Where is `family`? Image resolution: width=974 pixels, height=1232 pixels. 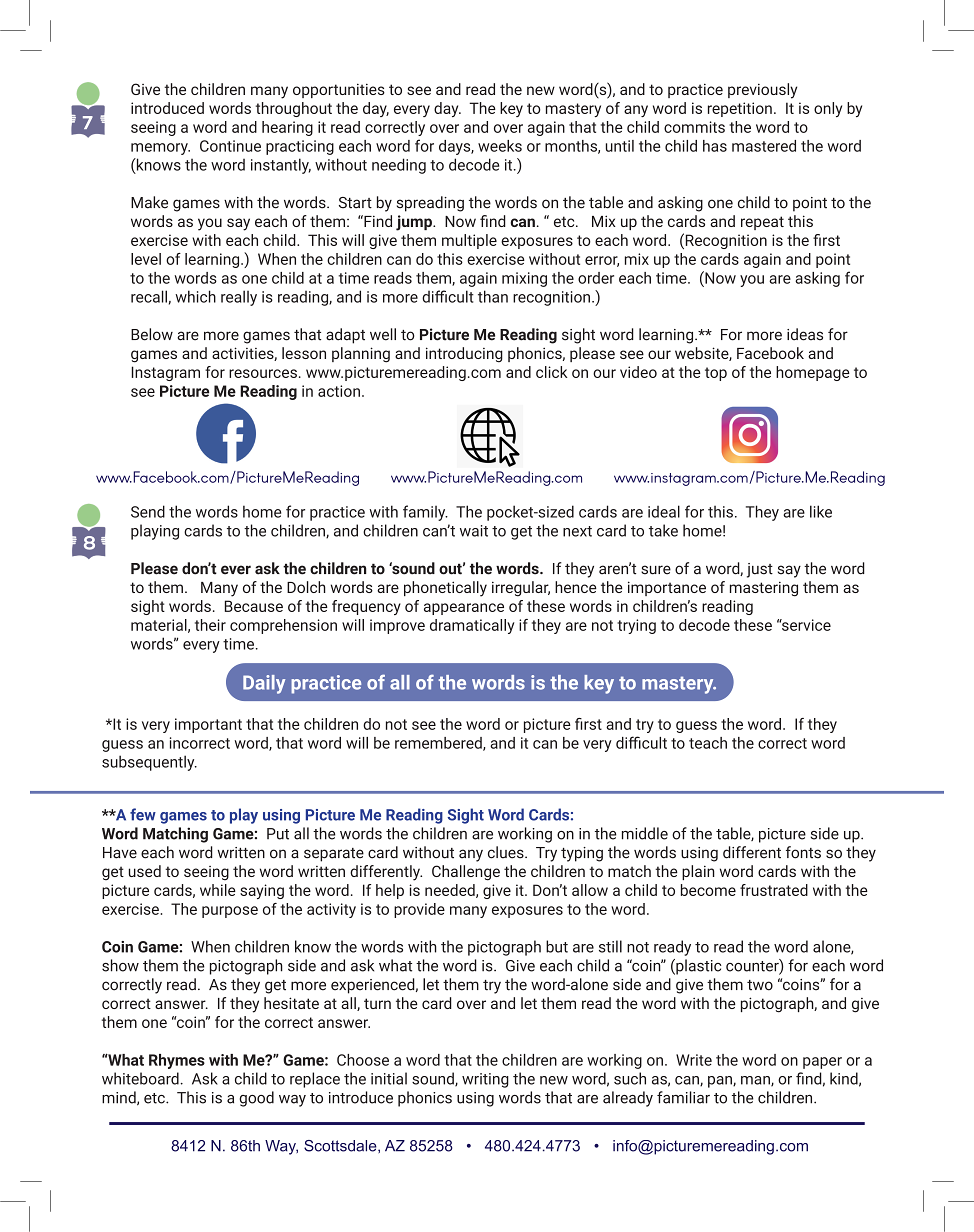
family is located at coordinates (425, 513).
